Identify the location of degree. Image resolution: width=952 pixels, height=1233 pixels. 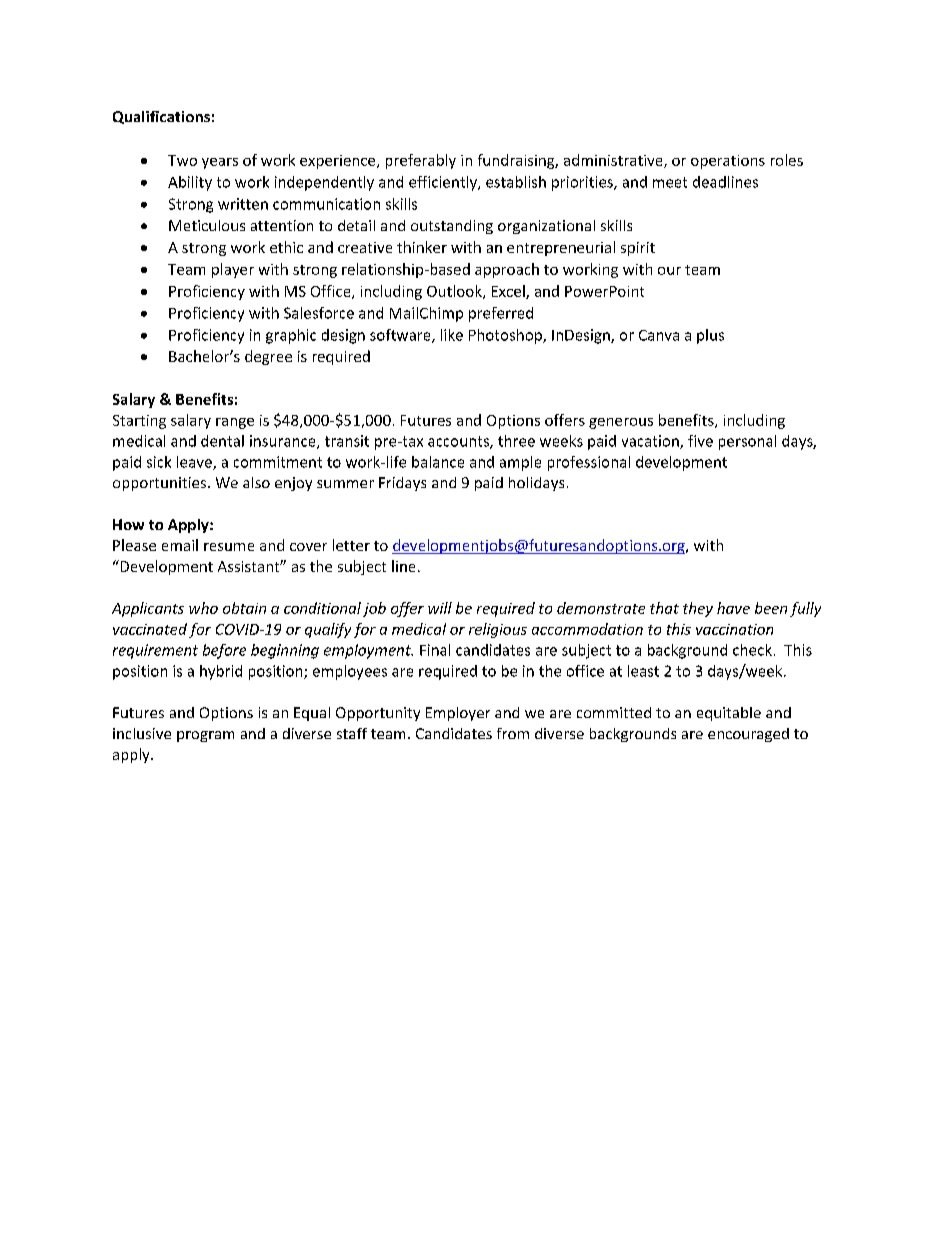
(268, 357).
